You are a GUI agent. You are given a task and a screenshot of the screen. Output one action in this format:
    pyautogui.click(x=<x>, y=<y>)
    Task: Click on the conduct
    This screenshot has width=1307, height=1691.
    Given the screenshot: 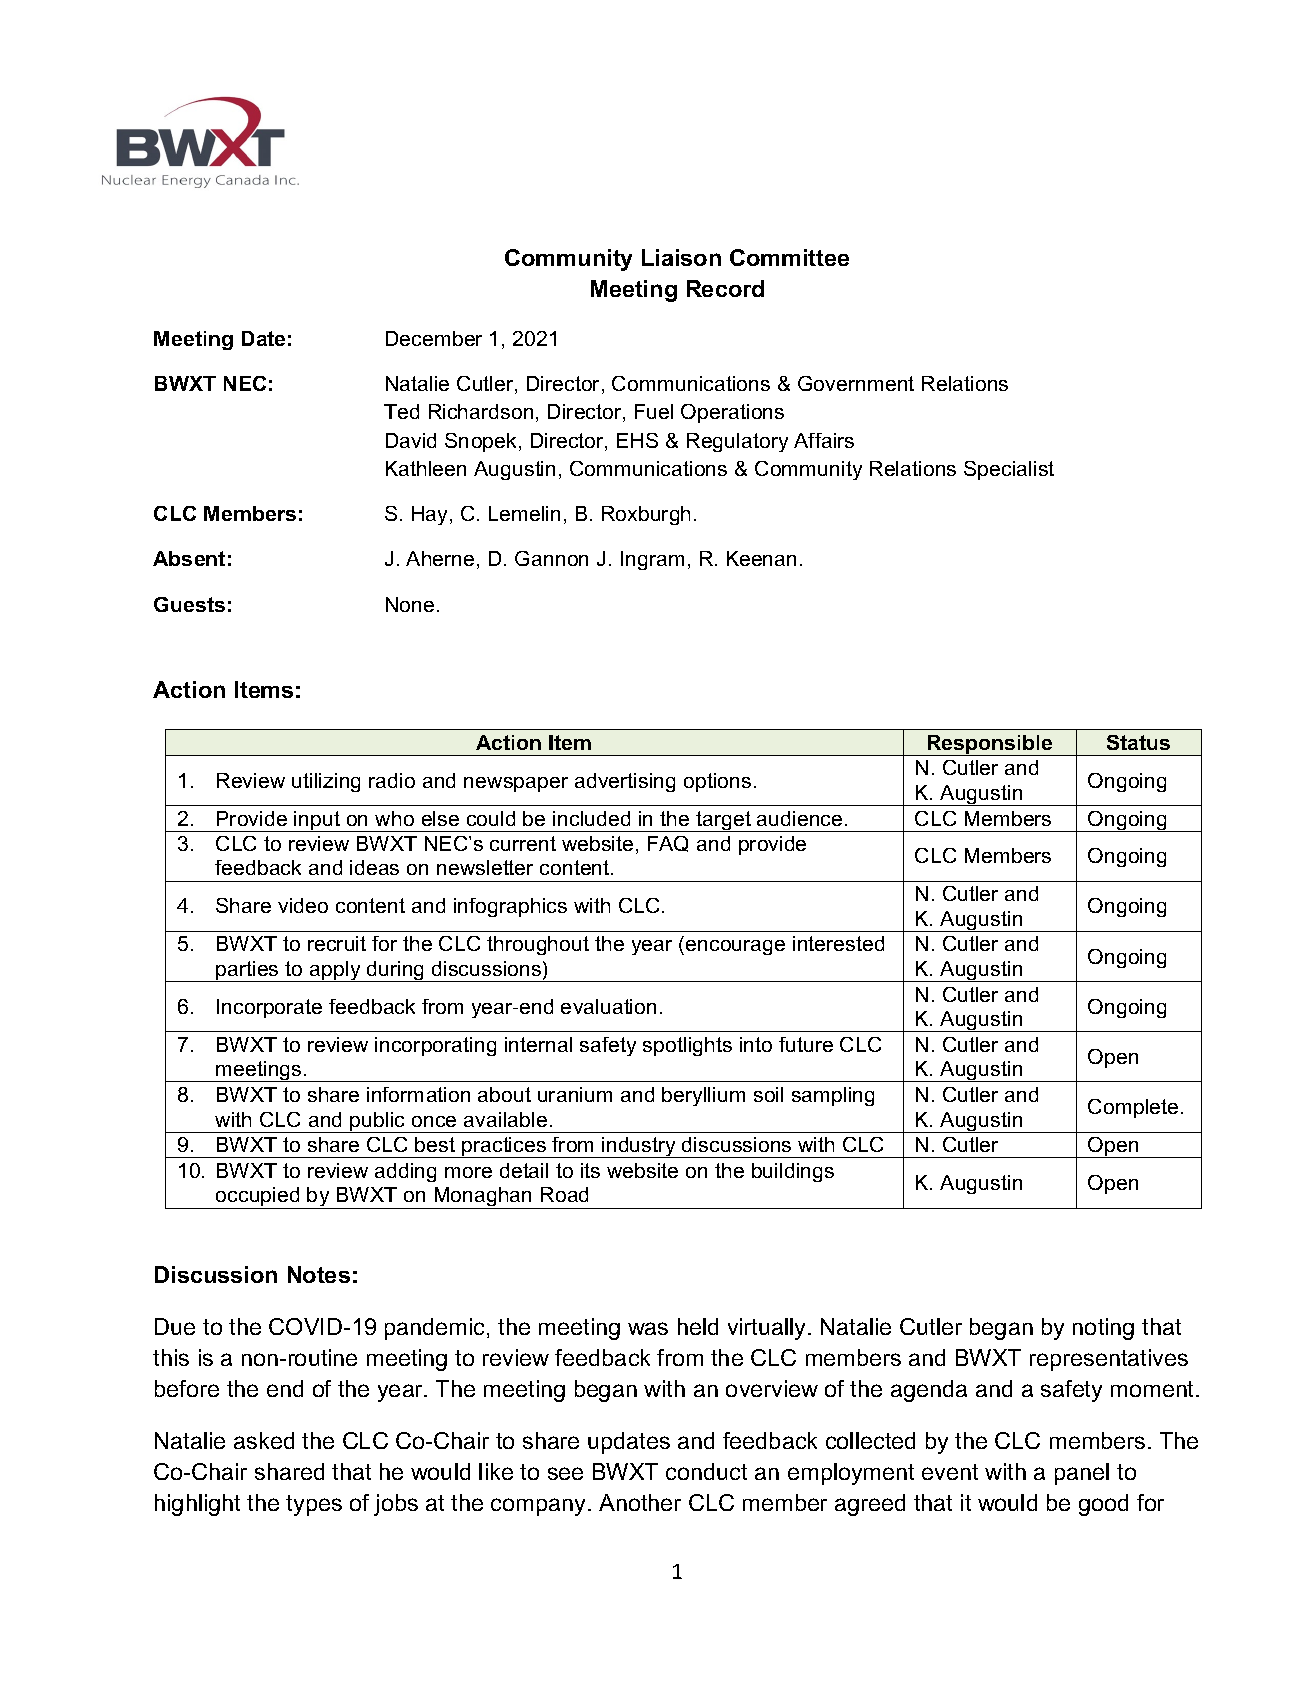 What is the action you would take?
    pyautogui.click(x=706, y=1471)
